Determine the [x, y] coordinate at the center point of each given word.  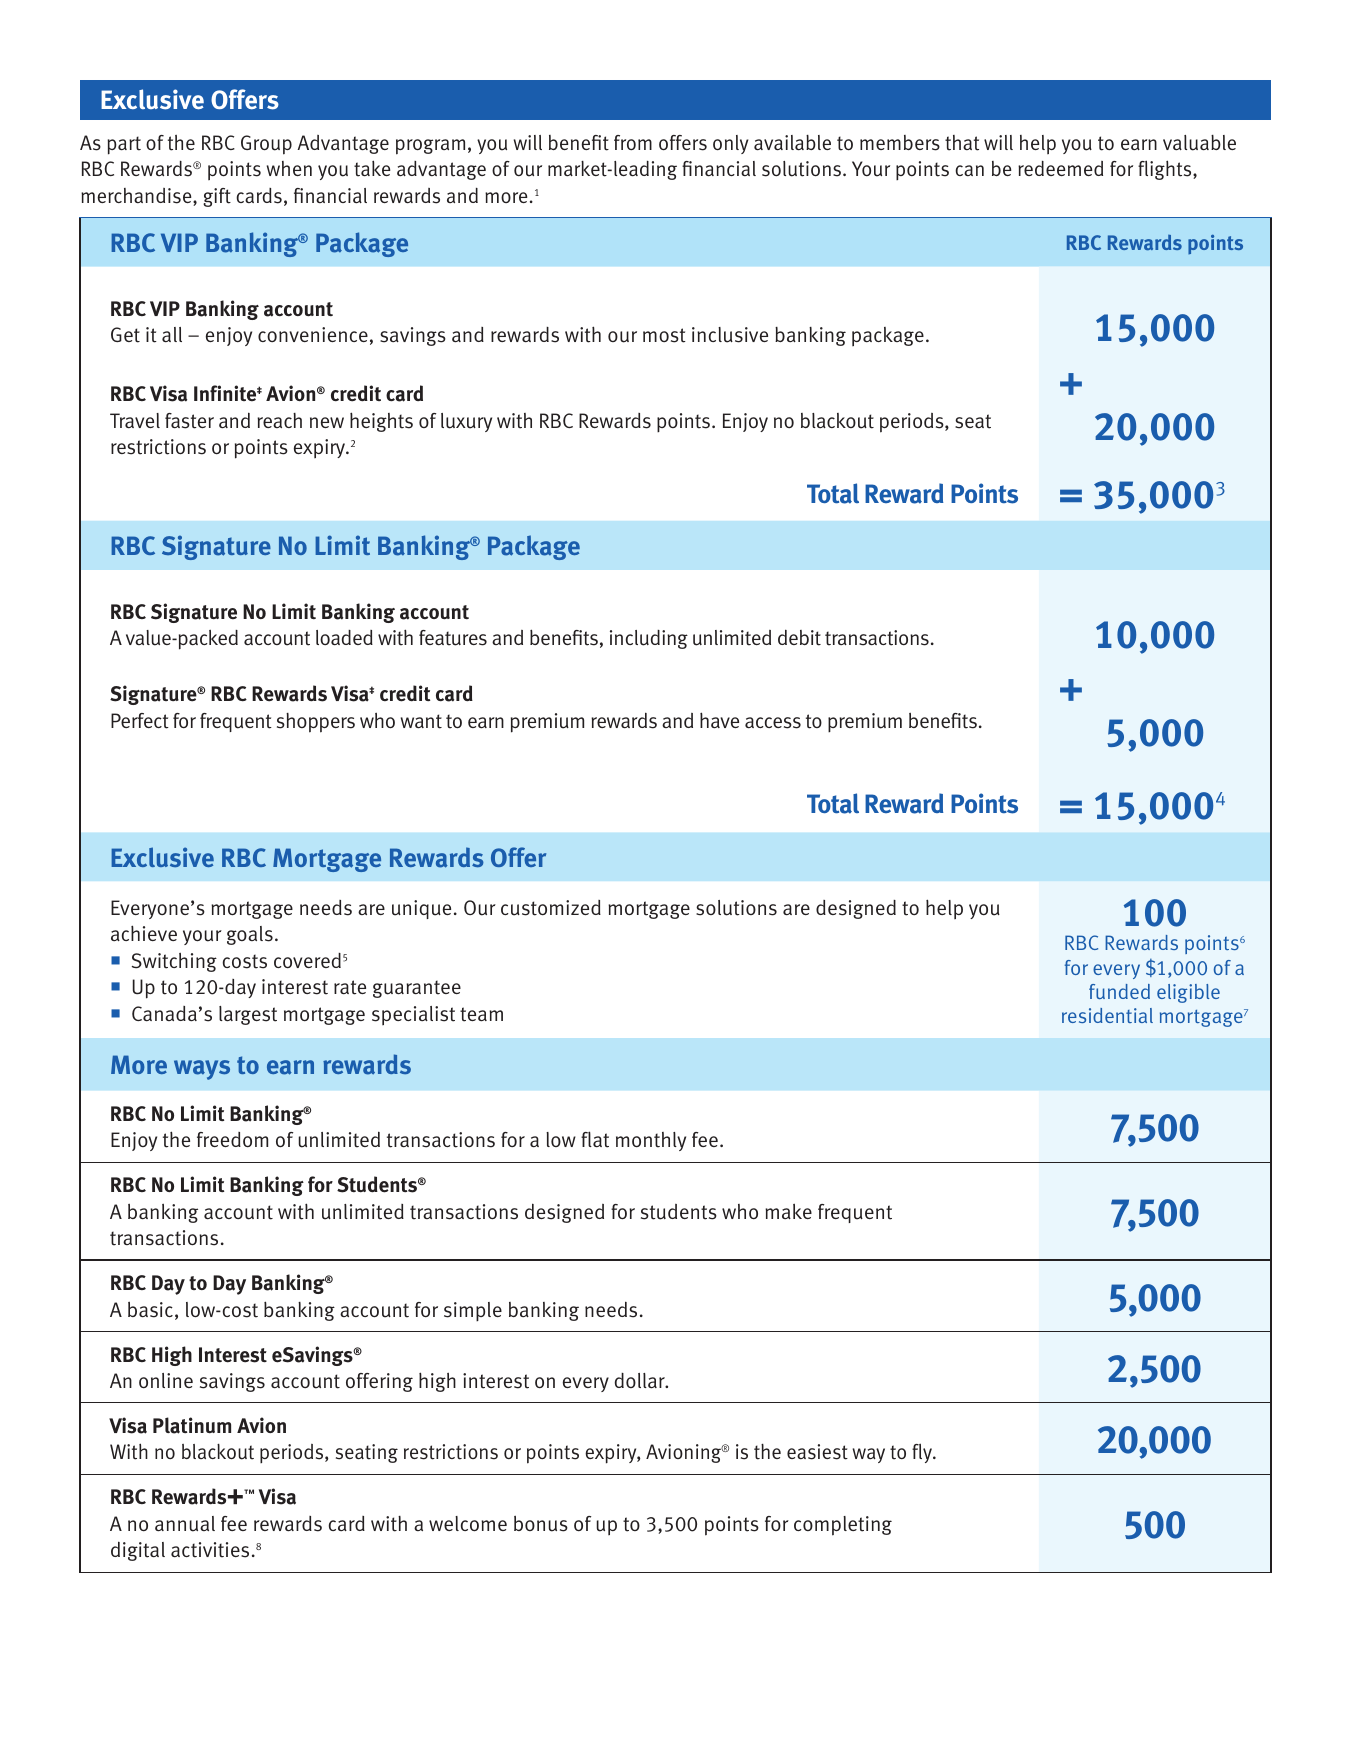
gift [217, 197]
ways [202, 1070]
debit [799, 637]
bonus [541, 1524]
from [633, 142]
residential [1107, 1015]
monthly [651, 1141]
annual [185, 1524]
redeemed [1060, 168]
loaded [344, 637]
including [649, 639]
